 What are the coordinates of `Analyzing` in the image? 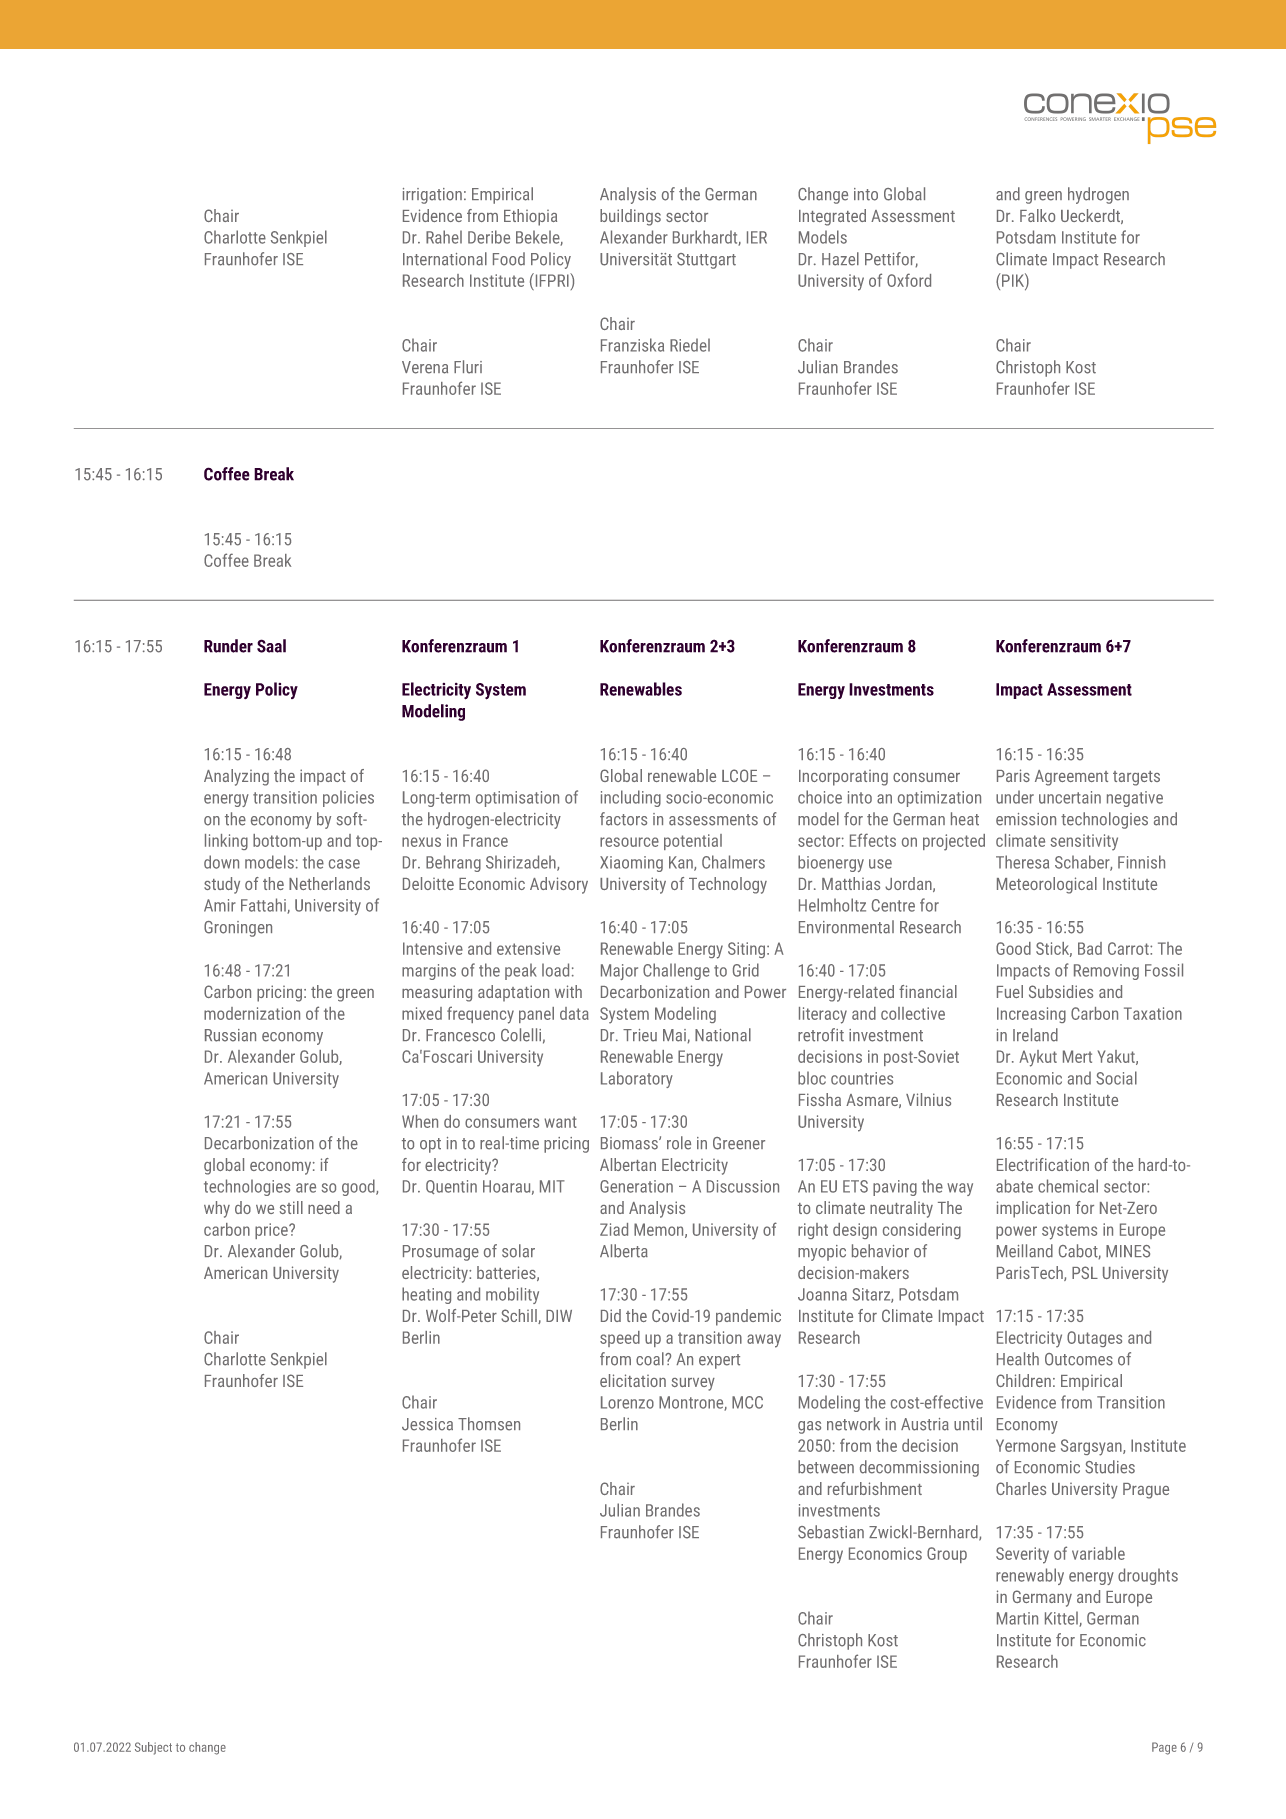 It's located at (236, 777).
